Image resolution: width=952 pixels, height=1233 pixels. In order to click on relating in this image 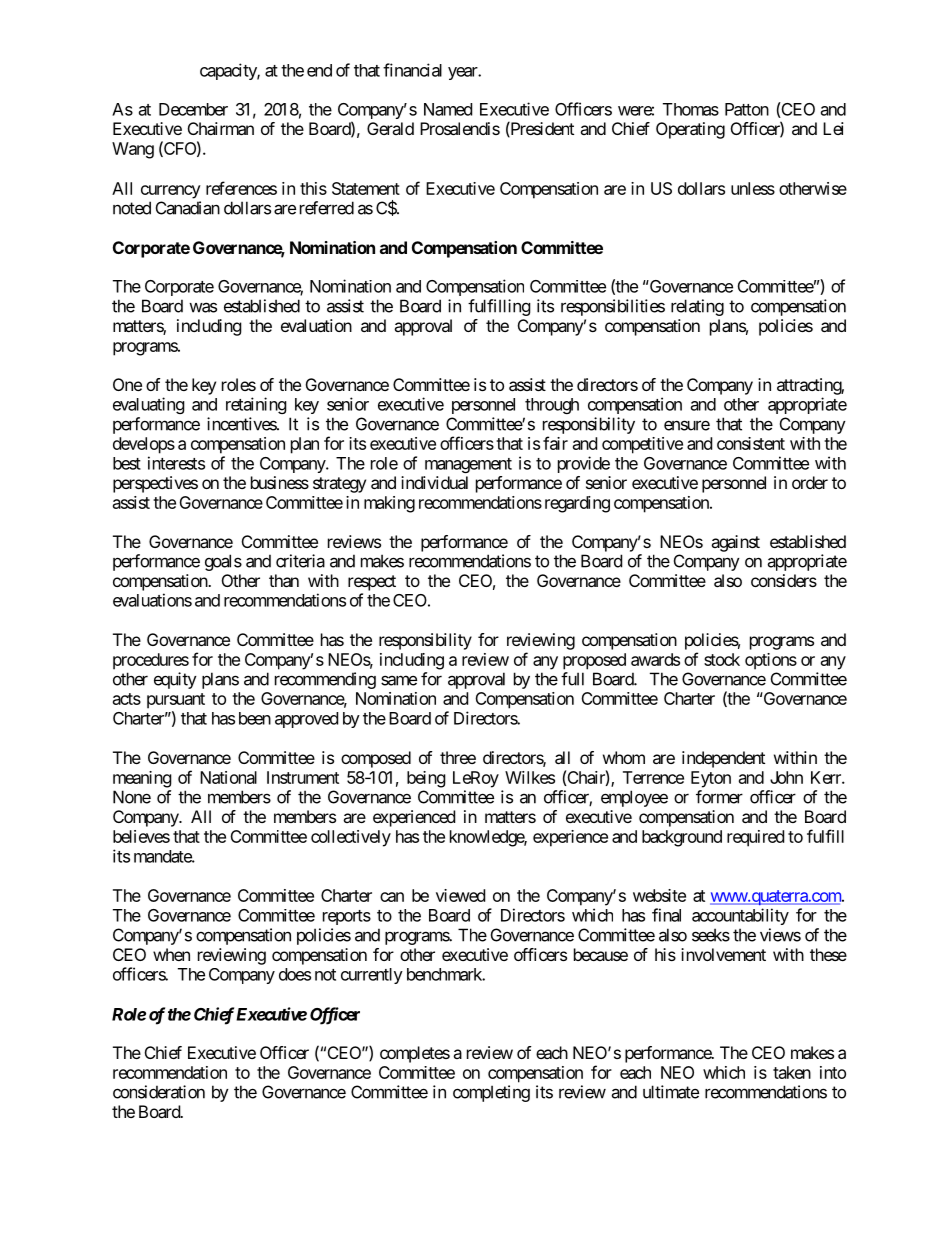, I will do `click(697, 307)`.
